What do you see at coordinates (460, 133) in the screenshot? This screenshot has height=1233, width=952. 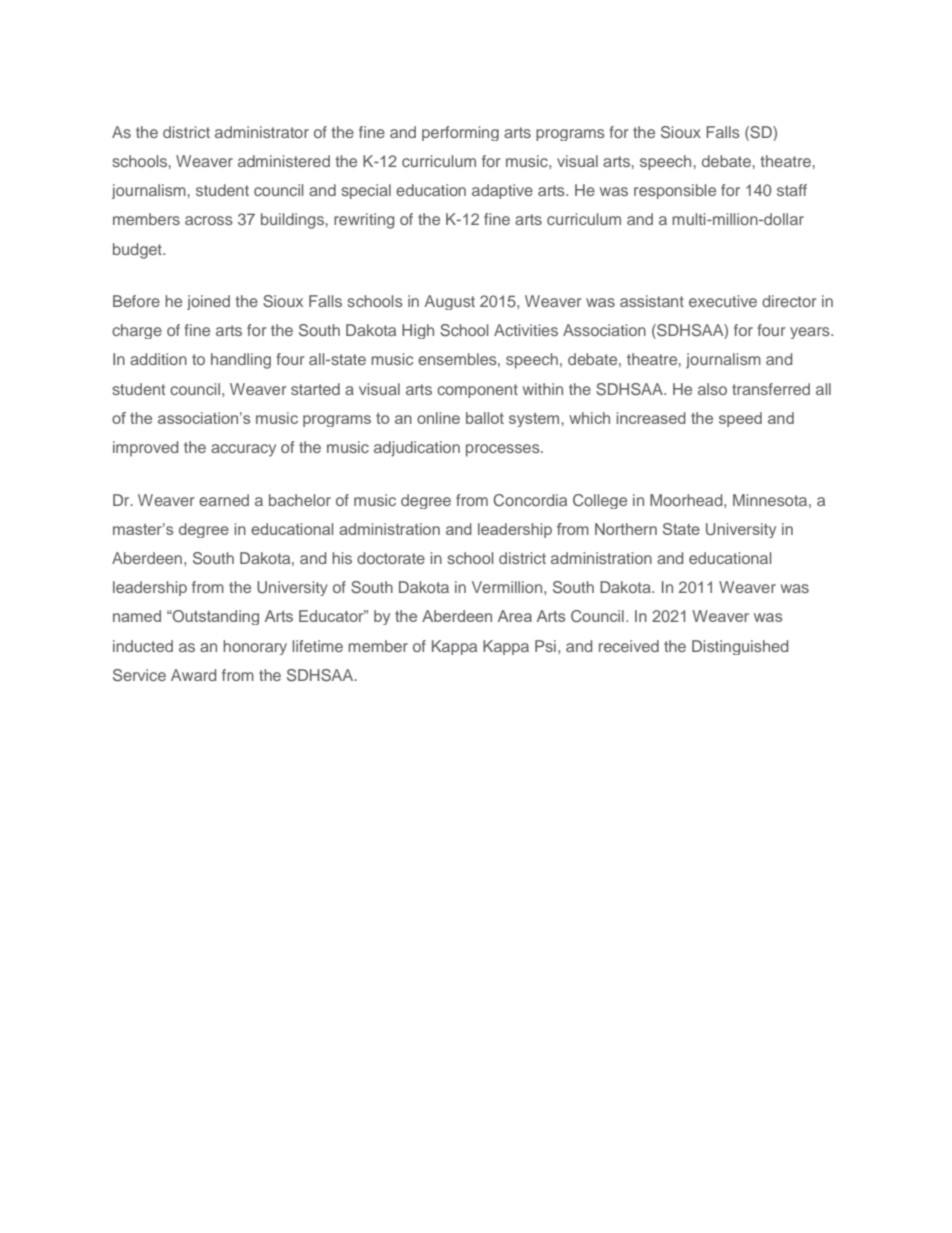 I see `performing` at bounding box center [460, 133].
